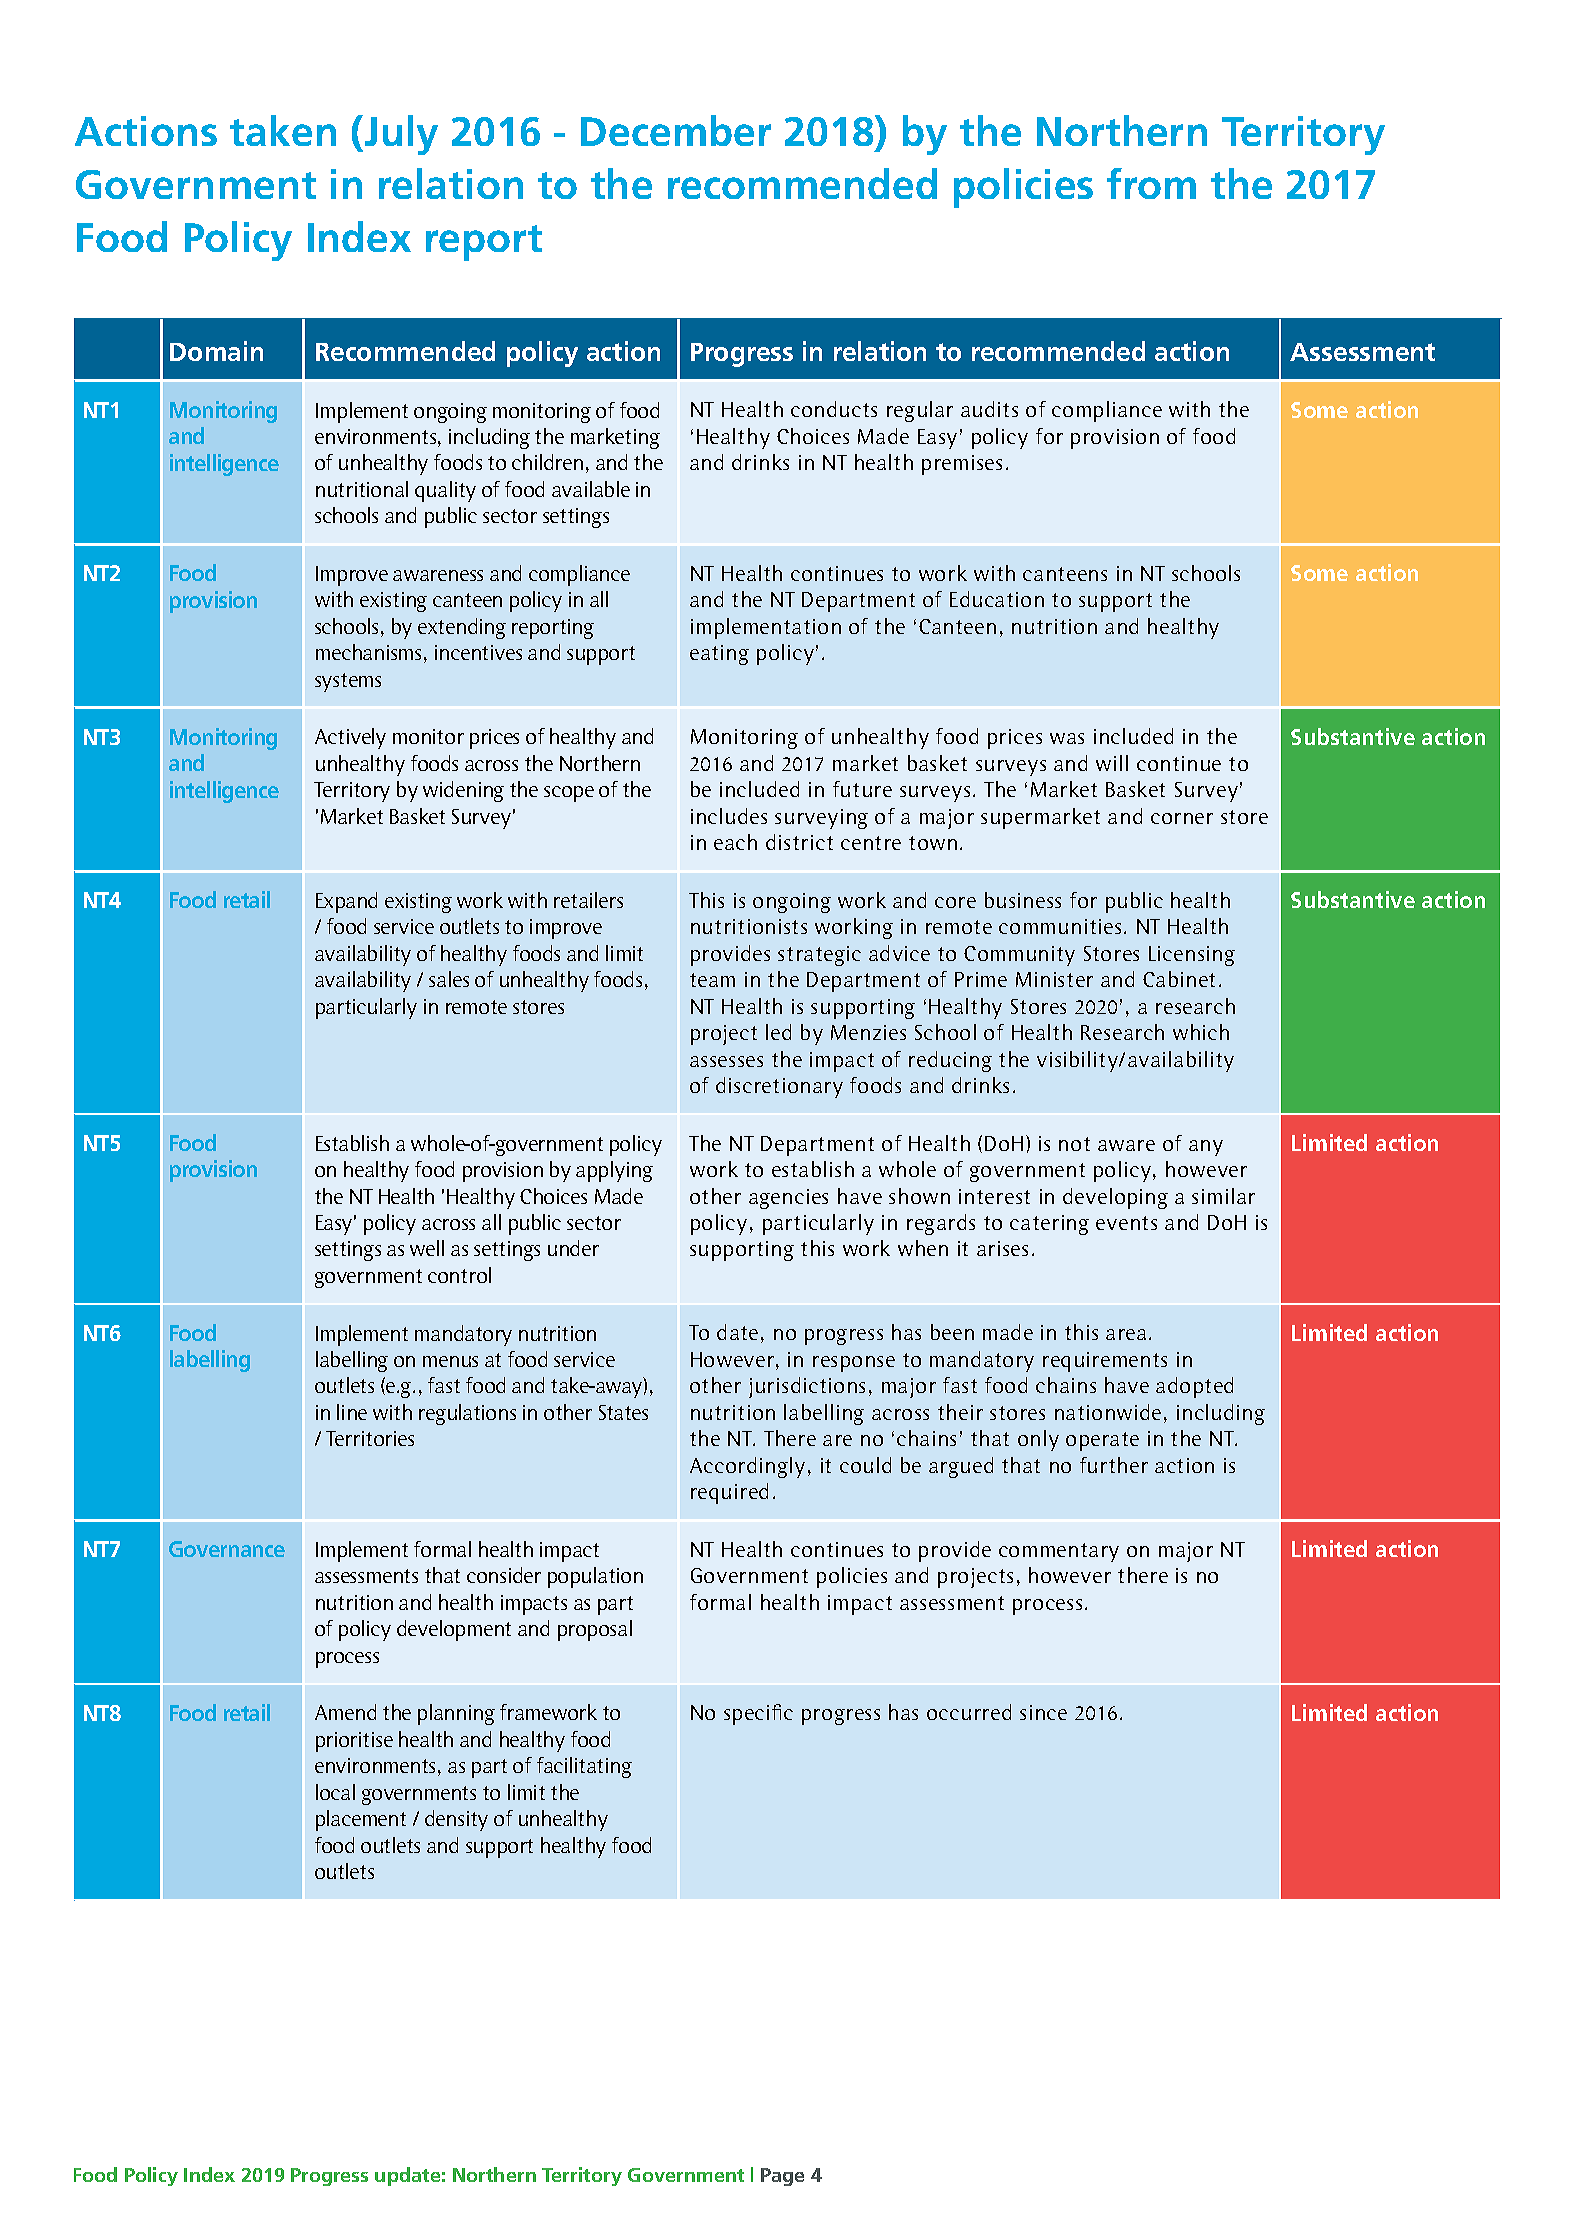 This screenshot has width=1575, height=2228. I want to click on will, so click(1112, 763).
